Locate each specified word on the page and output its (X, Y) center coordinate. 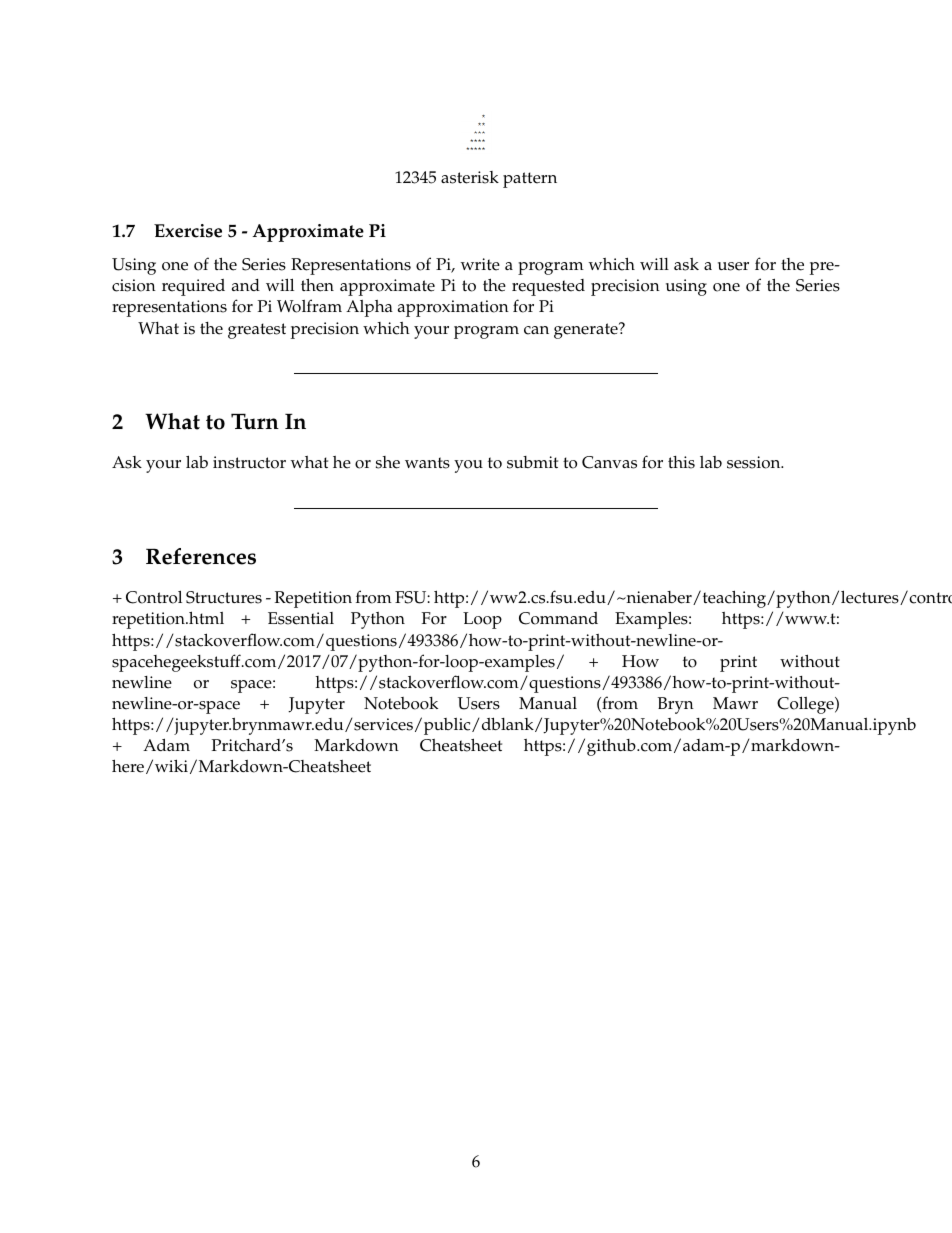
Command (558, 618)
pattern (530, 180)
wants (427, 463)
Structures (224, 597)
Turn (255, 421)
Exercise (188, 231)
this (681, 462)
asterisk (470, 177)
